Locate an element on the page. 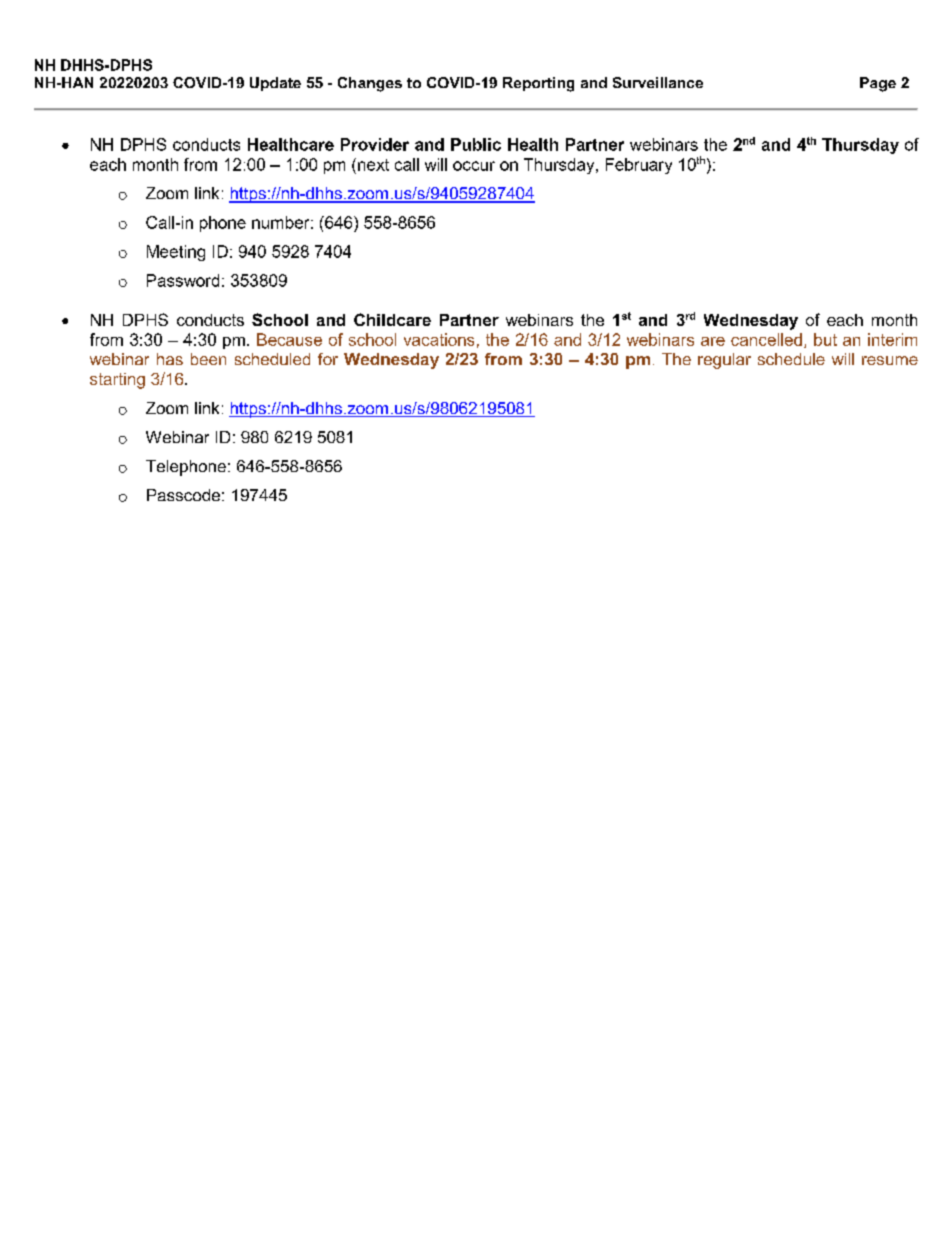 This image has width=952, height=1233. Page is located at coordinates (878, 84).
